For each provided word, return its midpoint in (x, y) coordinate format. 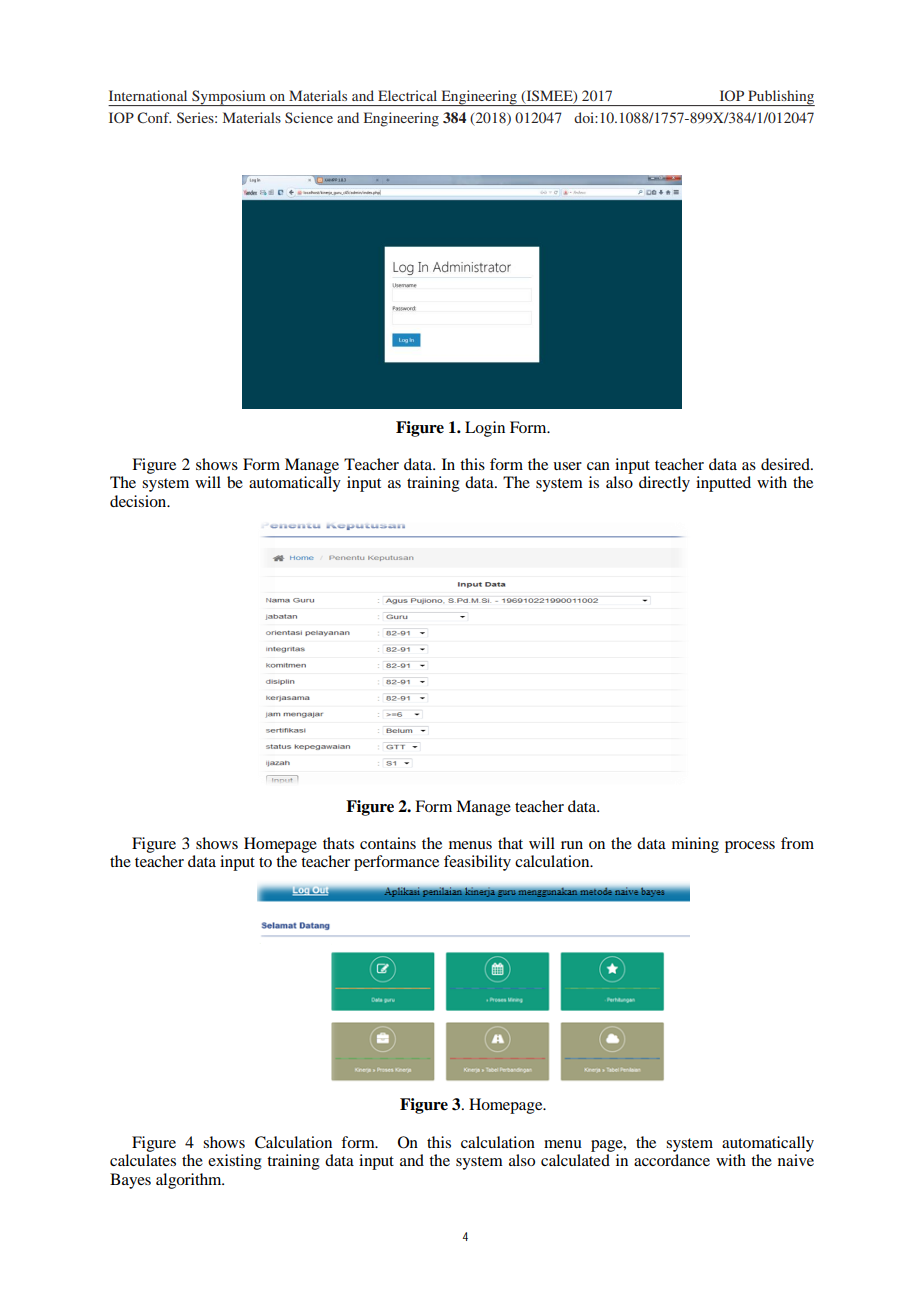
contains (388, 843)
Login (485, 429)
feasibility (477, 863)
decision (139, 501)
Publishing (780, 98)
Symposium (229, 98)
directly (664, 484)
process (750, 847)
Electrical (407, 95)
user (567, 466)
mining (695, 845)
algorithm (190, 1181)
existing (235, 1162)
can (598, 466)
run (572, 845)
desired (786, 464)
